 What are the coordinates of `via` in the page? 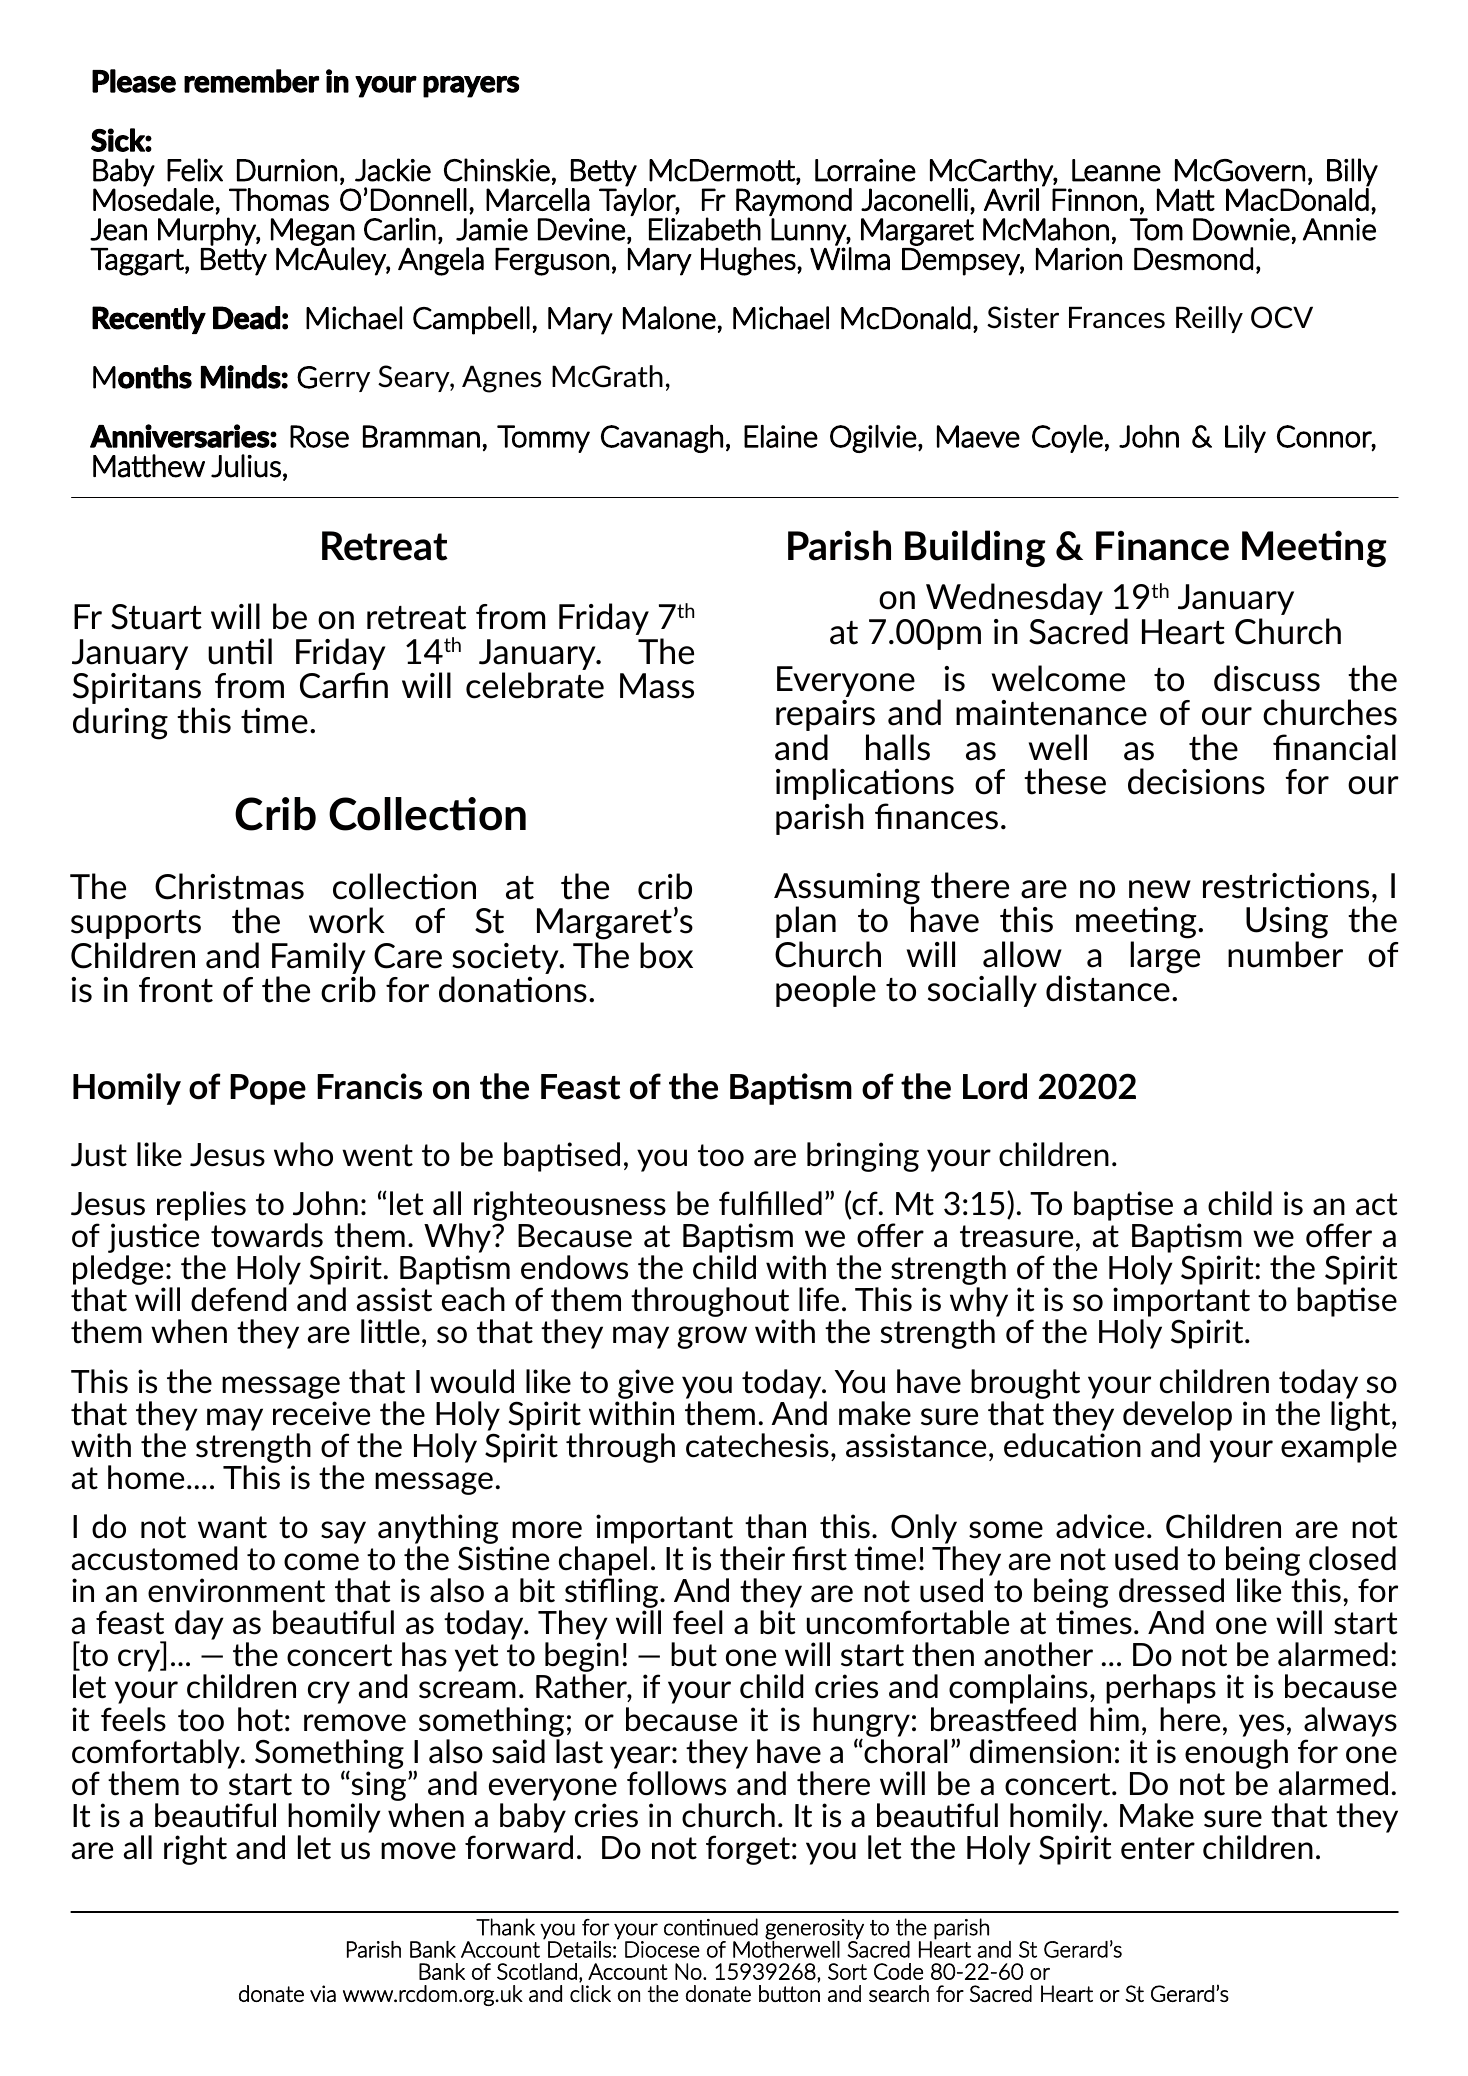 It's located at (323, 1993).
